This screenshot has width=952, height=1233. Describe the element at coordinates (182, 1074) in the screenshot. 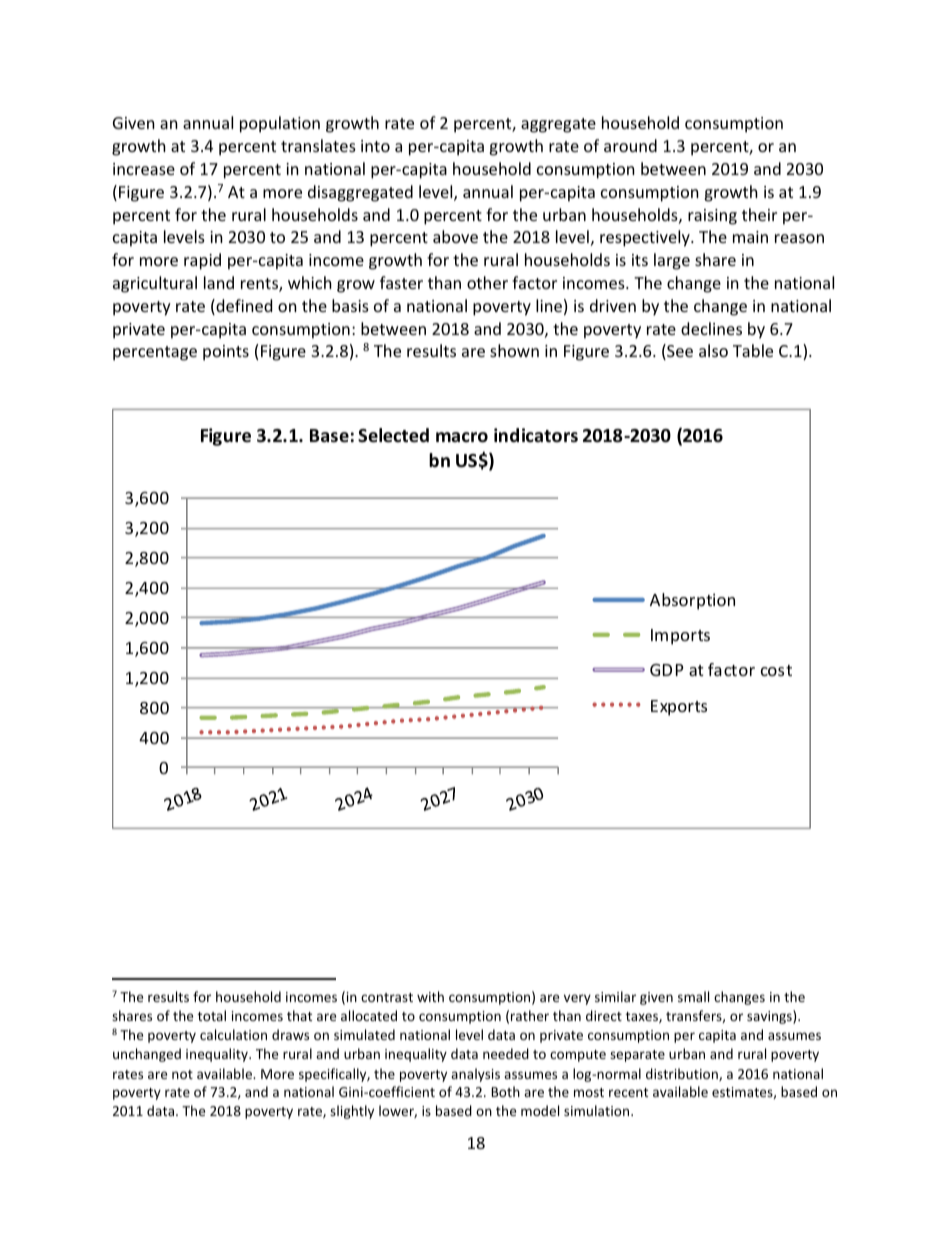

I see `not` at that location.
